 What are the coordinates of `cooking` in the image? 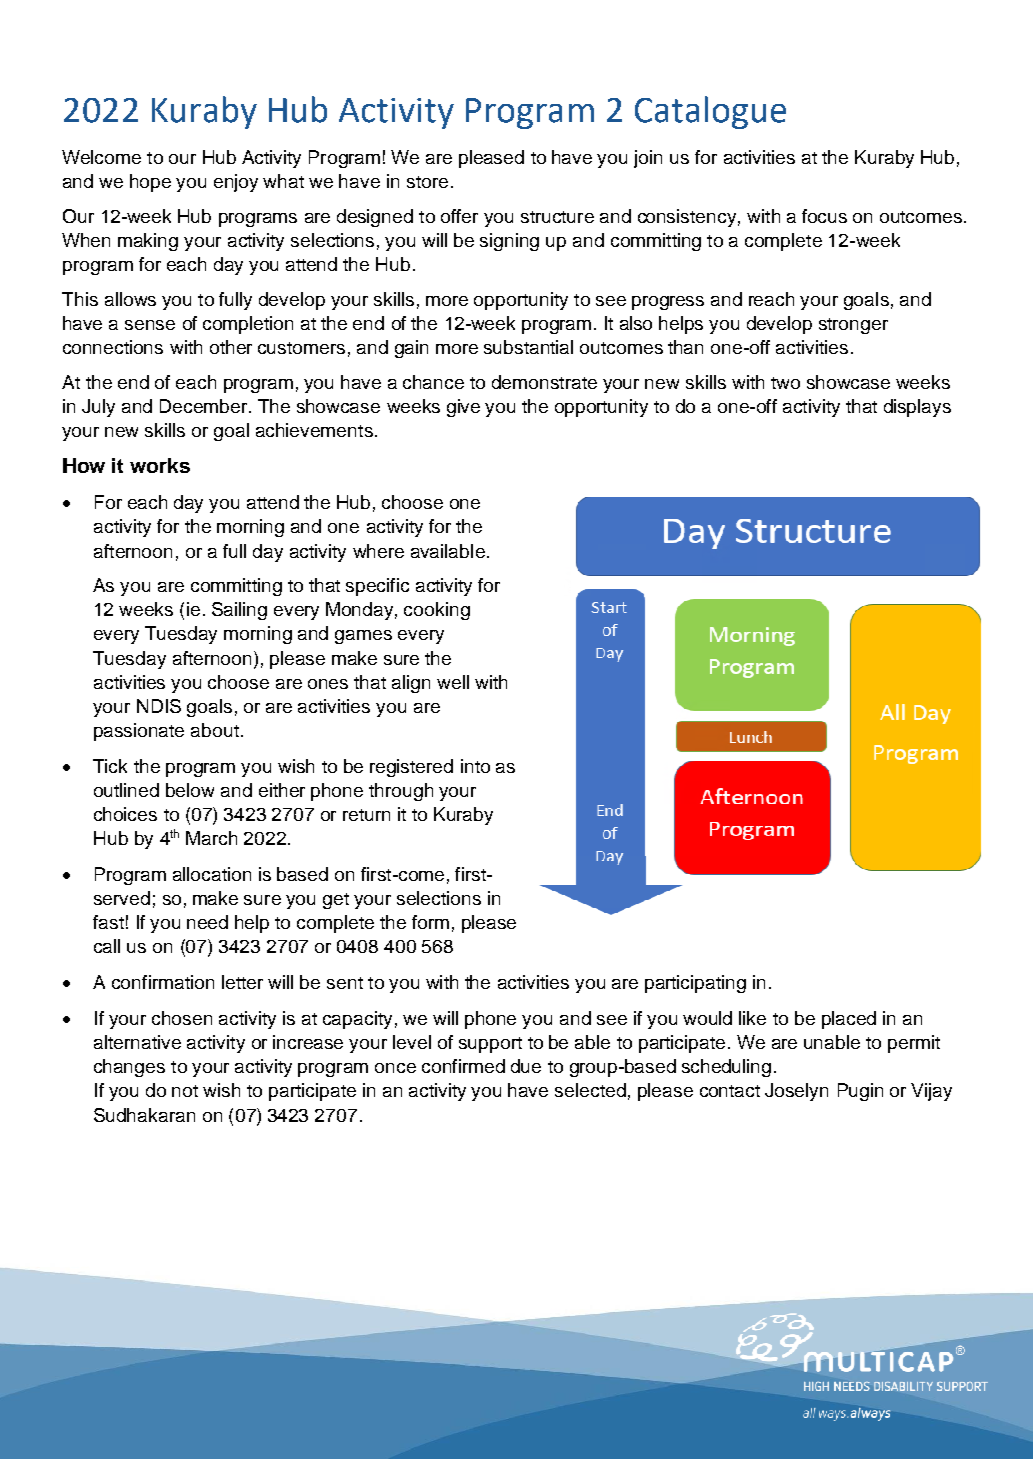 It's located at (437, 611).
